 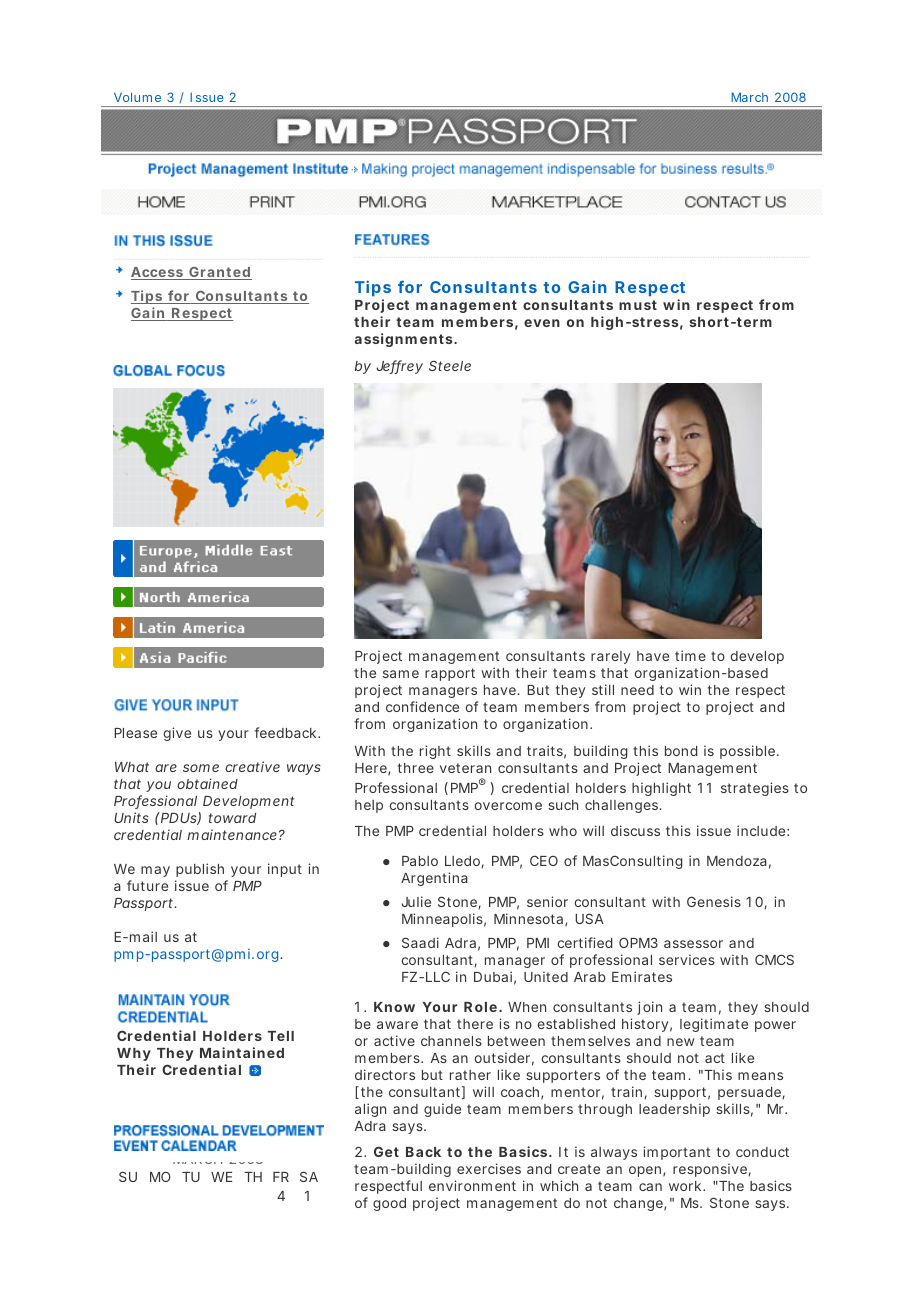 What do you see at coordinates (690, 655) in the image?
I see `time` at bounding box center [690, 655].
